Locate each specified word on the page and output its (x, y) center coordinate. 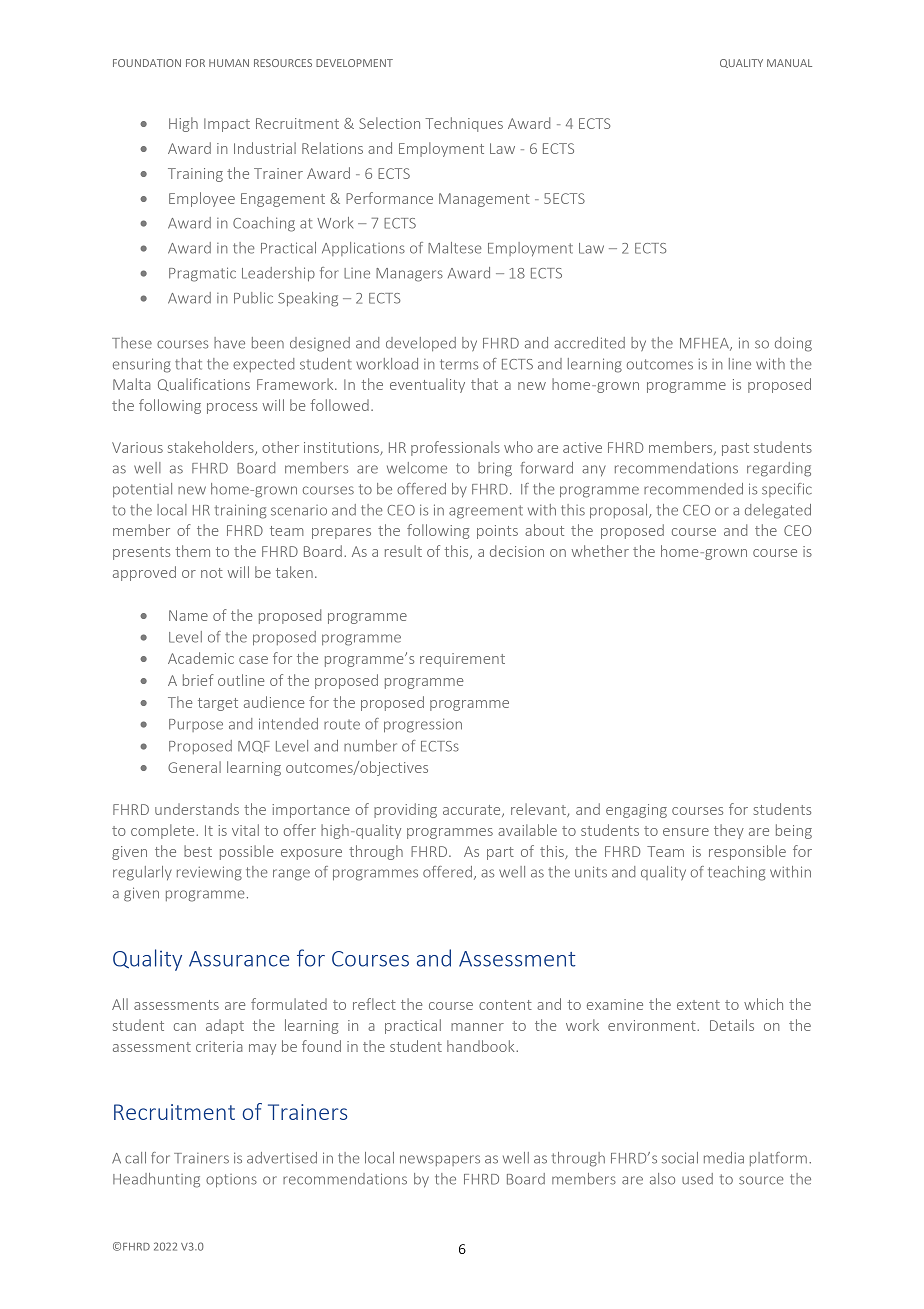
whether (600, 551)
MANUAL (789, 63)
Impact (227, 125)
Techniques (464, 124)
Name (188, 615)
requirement (462, 660)
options (231, 1180)
